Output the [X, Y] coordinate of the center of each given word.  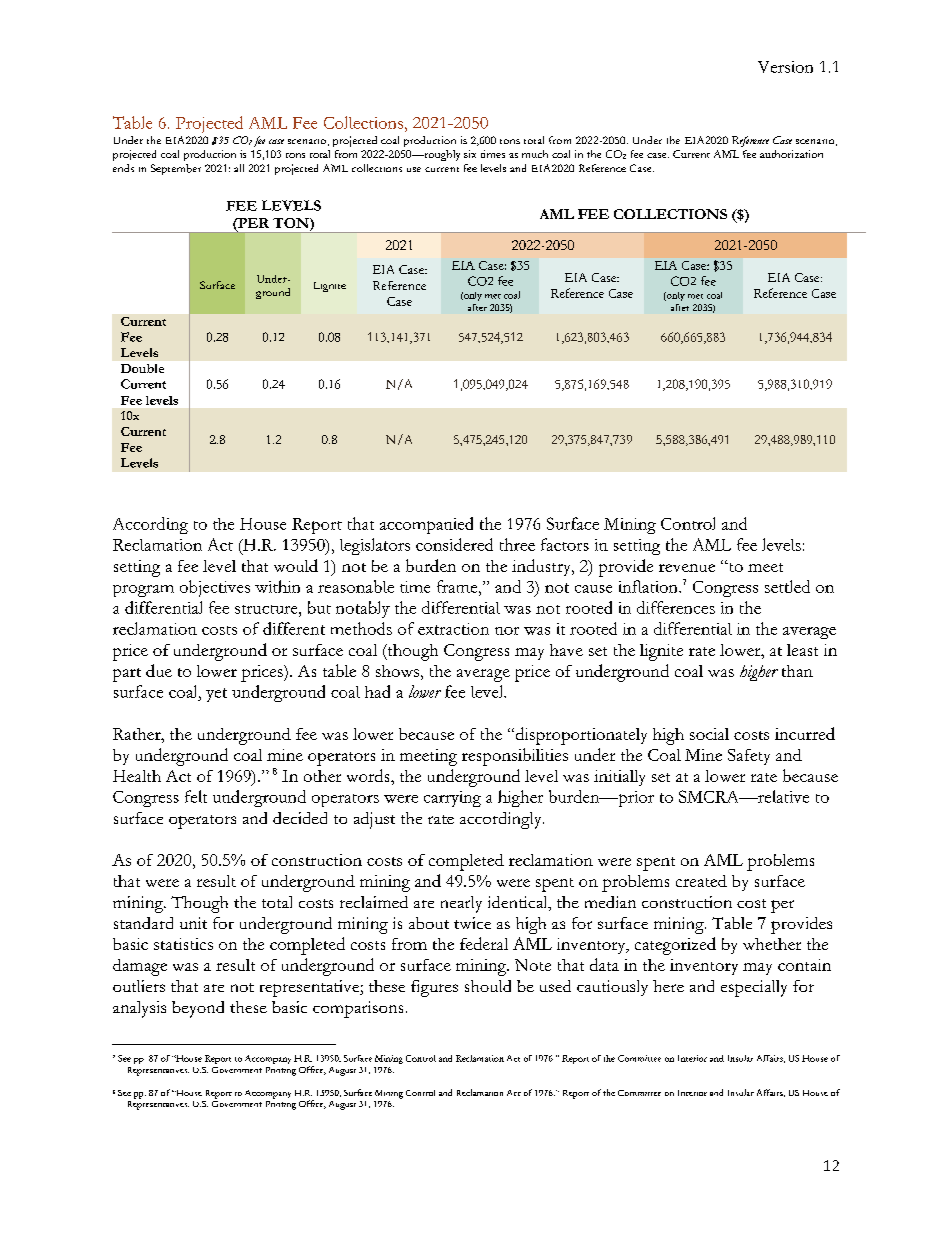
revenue [687, 568]
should [488, 986]
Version [785, 67]
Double [142, 368]
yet [216, 695]
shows [397, 671]
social [709, 734]
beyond [198, 1009]
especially [754, 988]
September [176, 169]
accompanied [426, 525]
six [470, 154]
